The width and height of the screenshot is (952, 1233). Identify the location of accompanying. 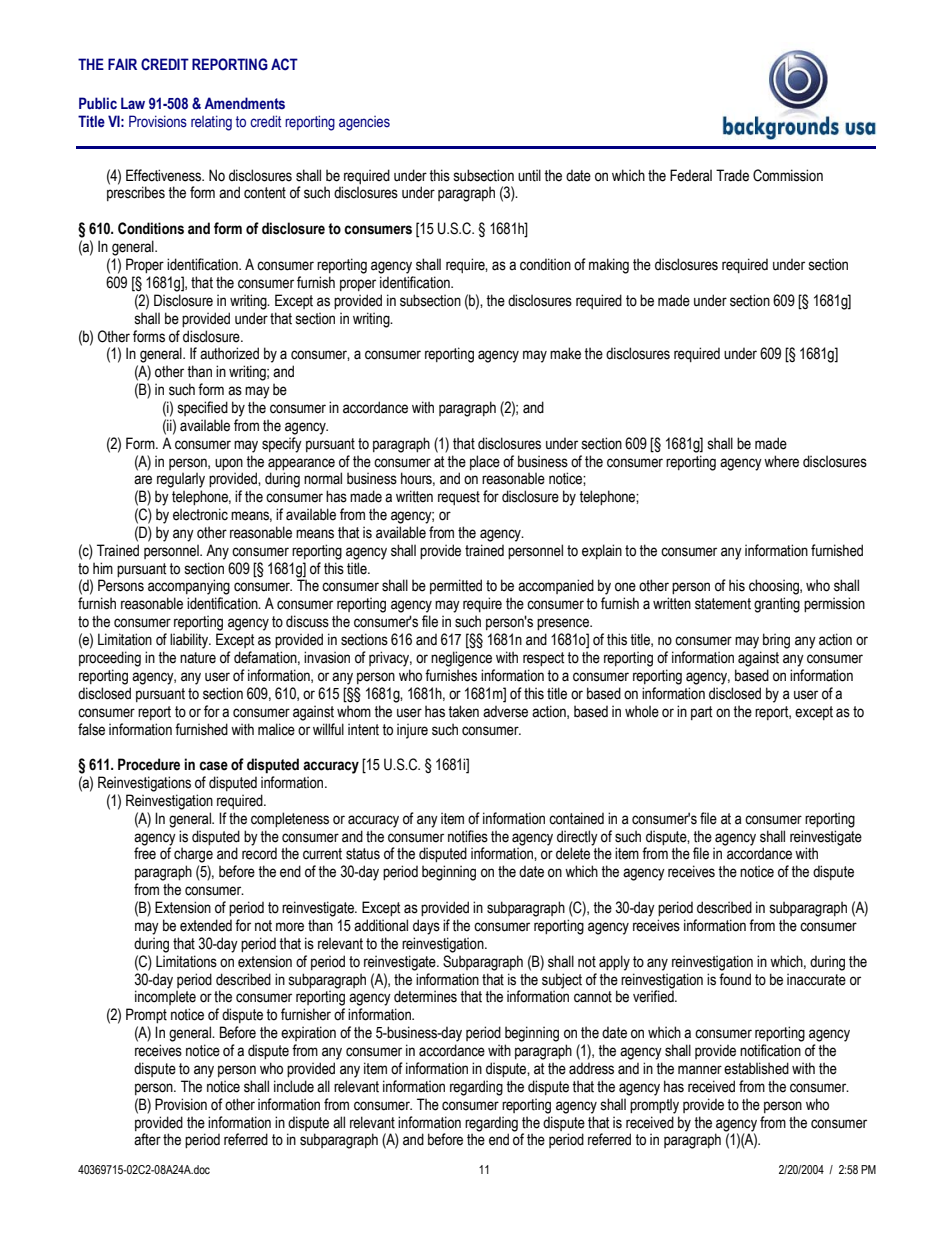
(189, 587).
